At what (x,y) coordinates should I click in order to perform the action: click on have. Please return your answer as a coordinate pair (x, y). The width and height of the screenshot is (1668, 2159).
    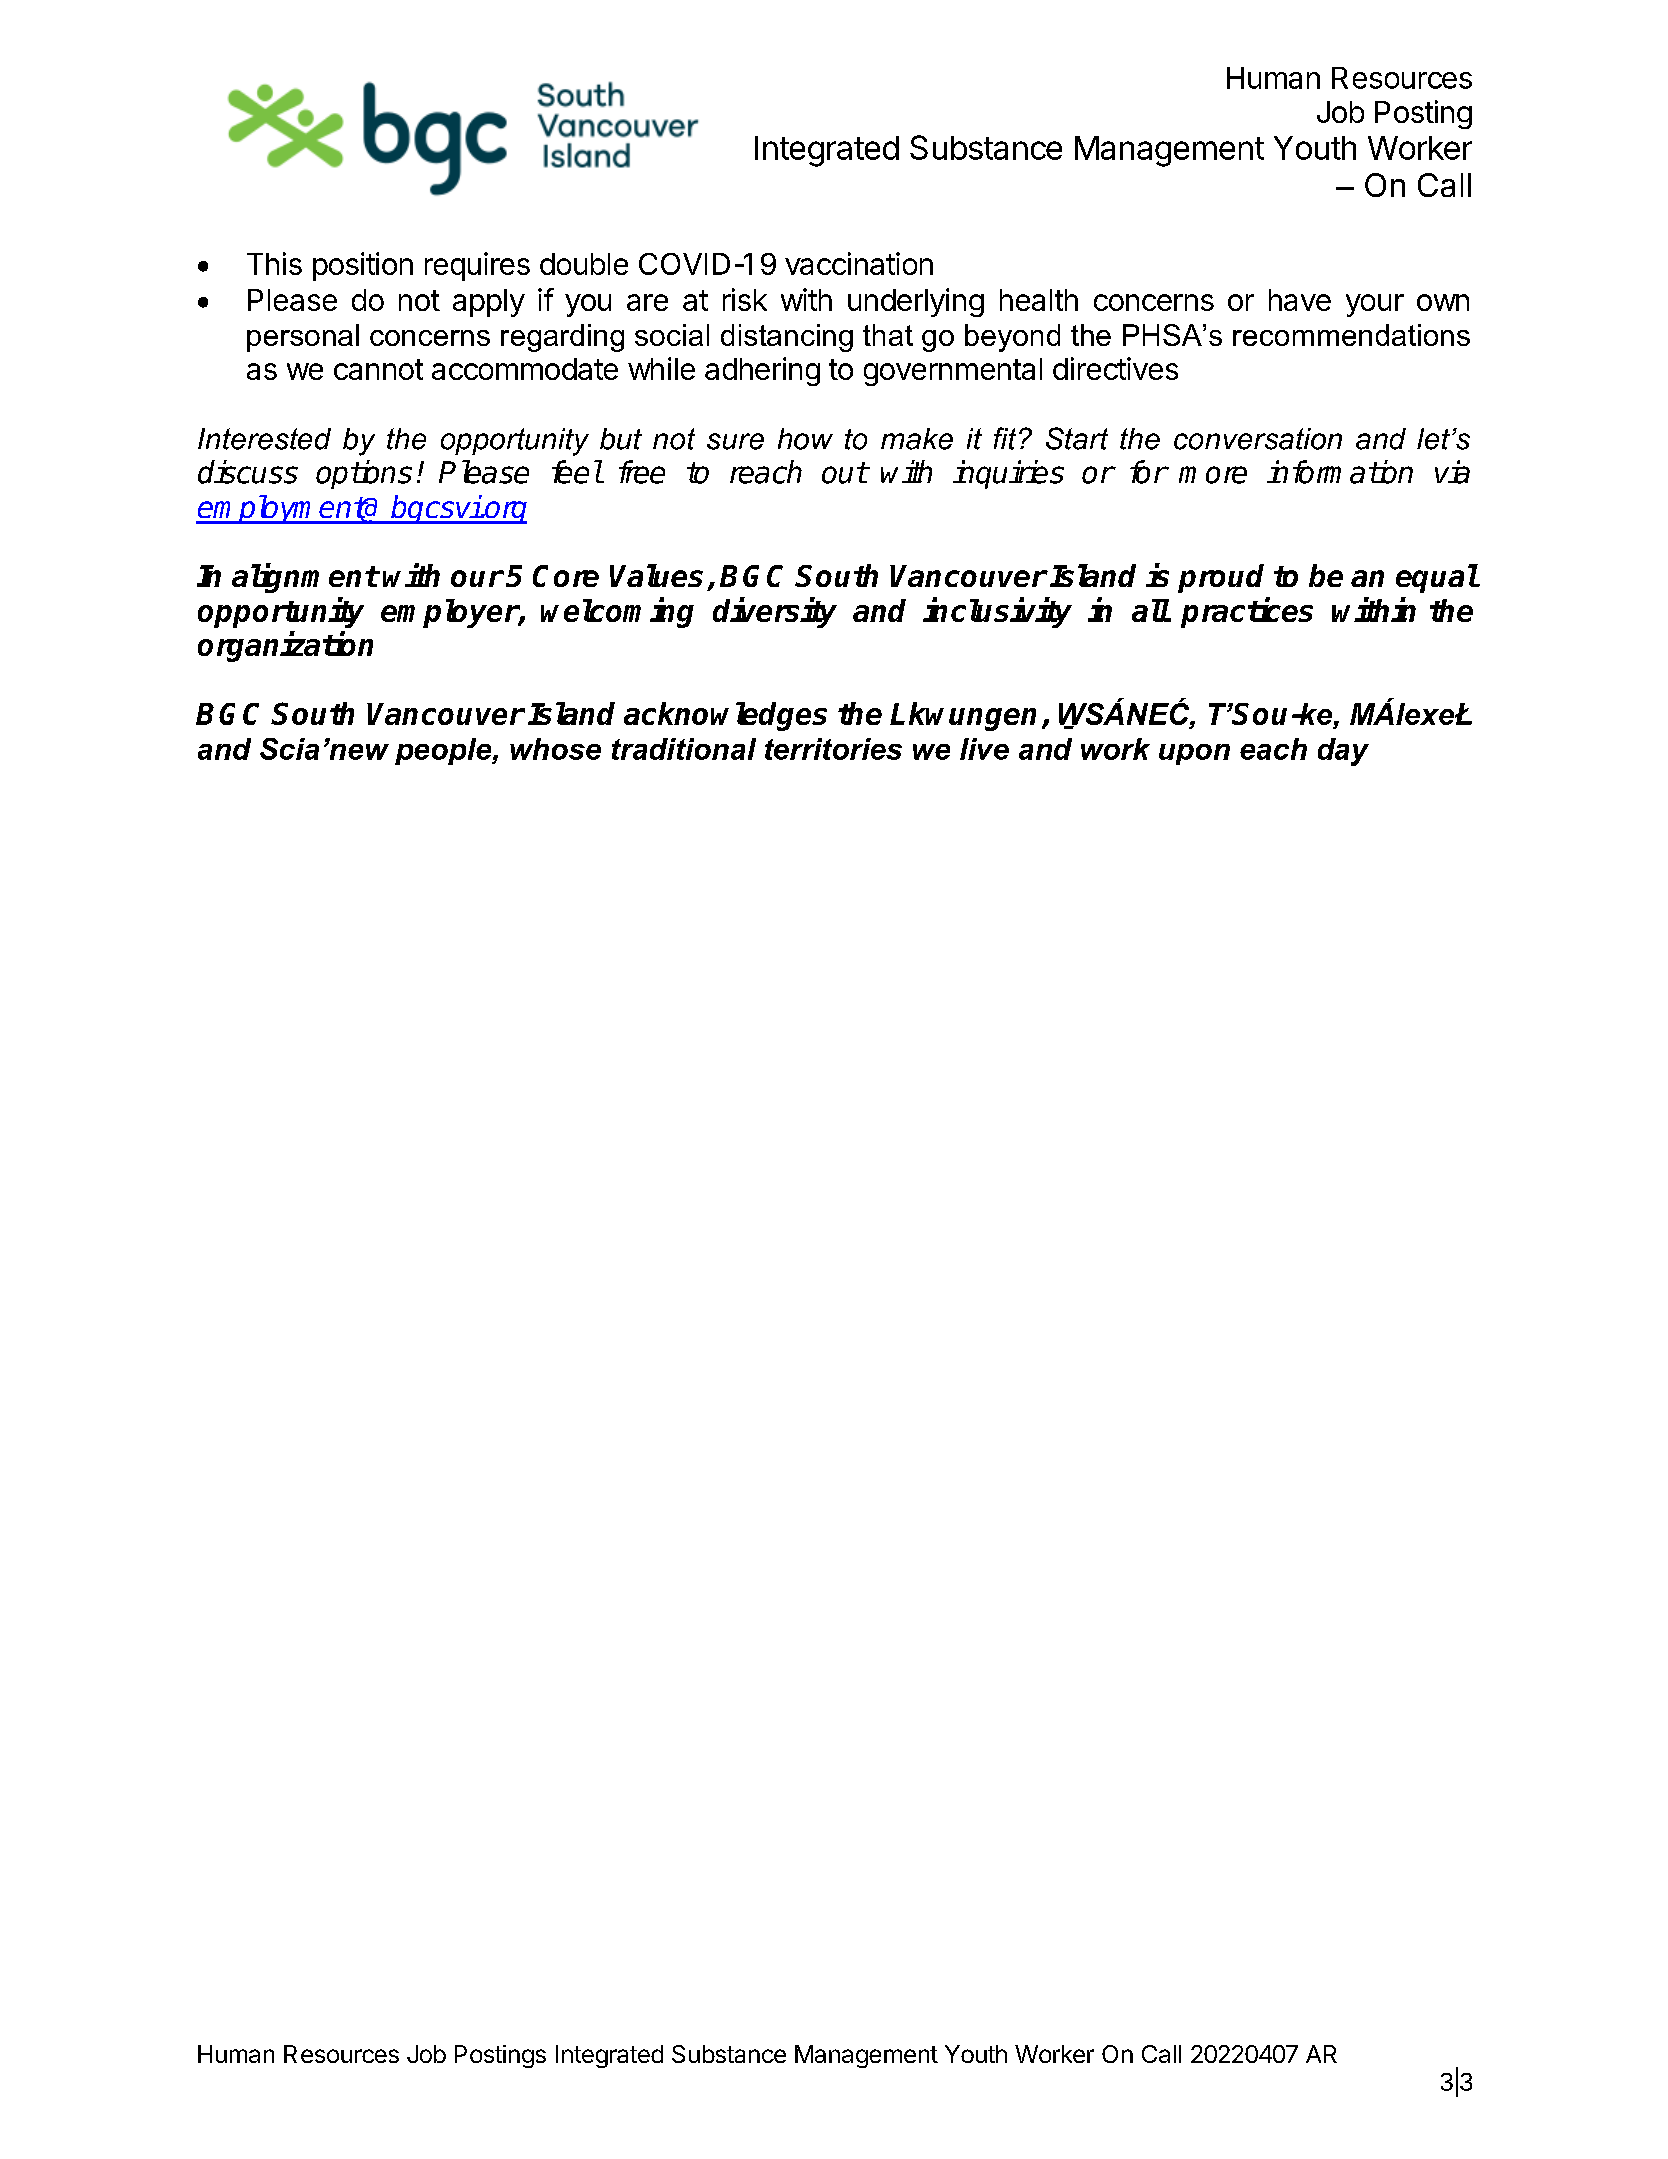
    Looking at the image, I should click on (1300, 300).
